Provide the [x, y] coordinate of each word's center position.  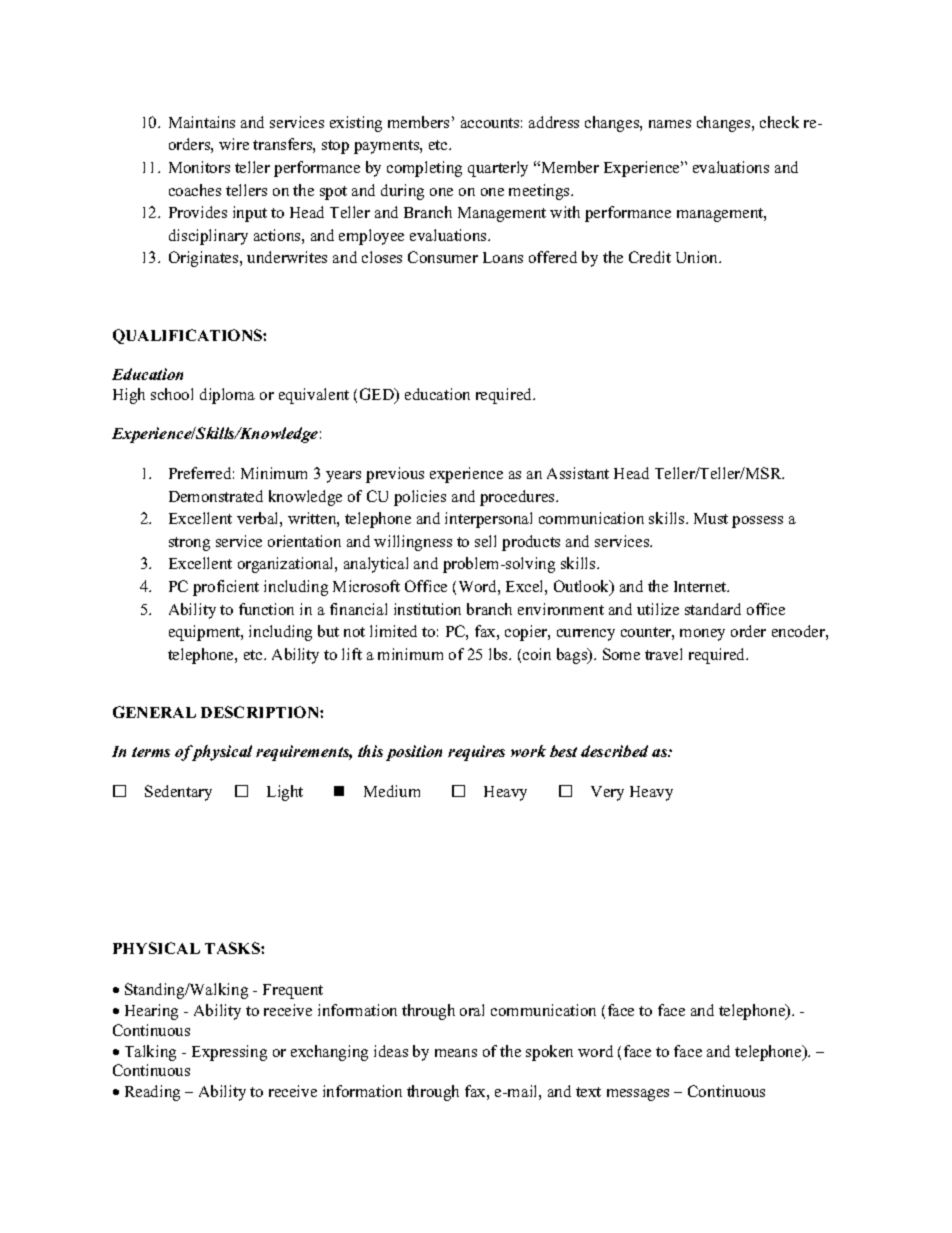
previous [395, 475]
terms [151, 752]
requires [476, 753]
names [670, 124]
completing [424, 169]
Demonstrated [216, 496]
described [614, 751]
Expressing [229, 1053]
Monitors [199, 167]
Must [711, 518]
